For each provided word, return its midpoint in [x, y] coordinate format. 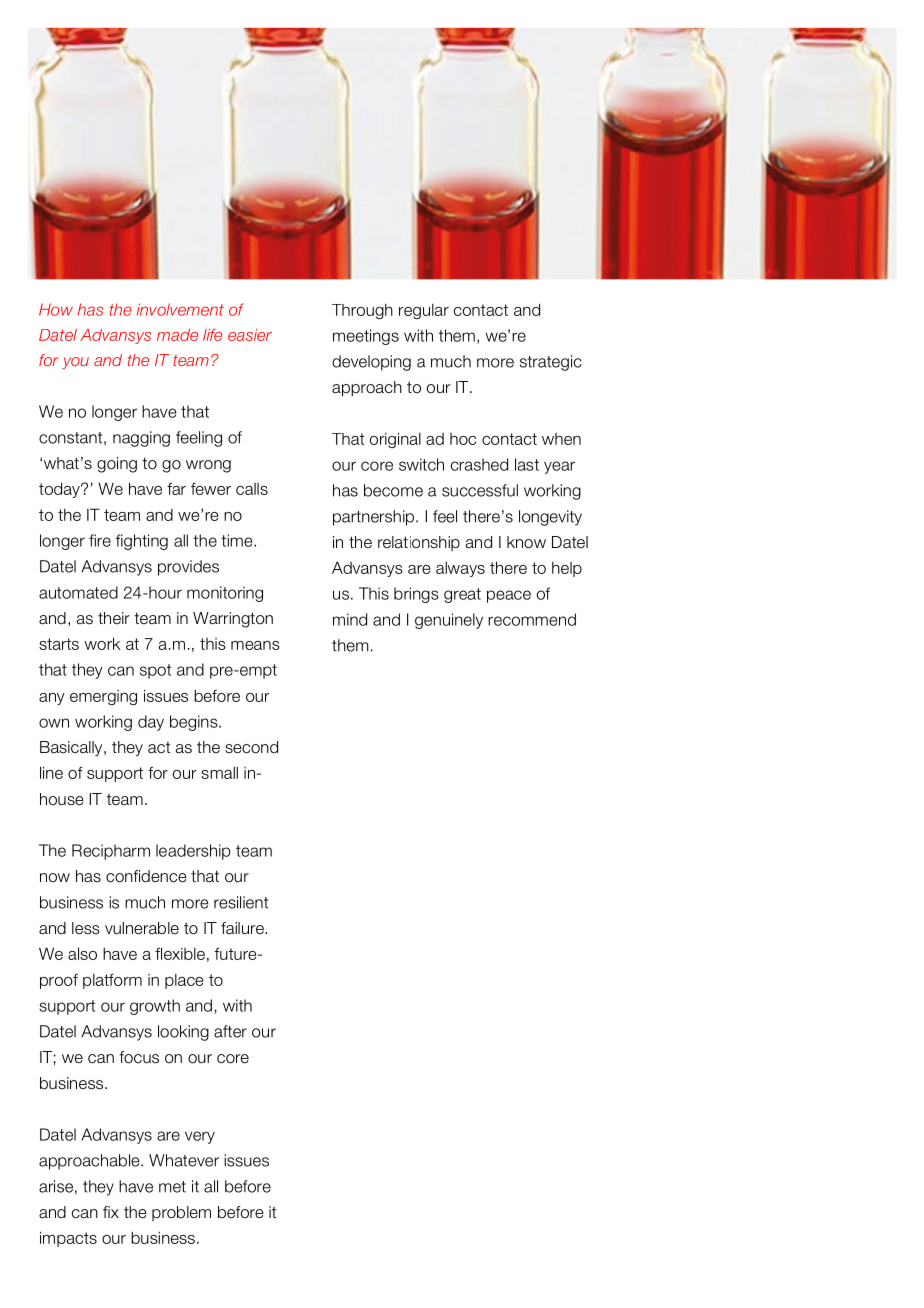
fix [111, 1212]
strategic [551, 363]
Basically [72, 748]
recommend [532, 619]
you [75, 363]
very [200, 1137]
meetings [366, 337]
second [251, 747]
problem [181, 1213]
